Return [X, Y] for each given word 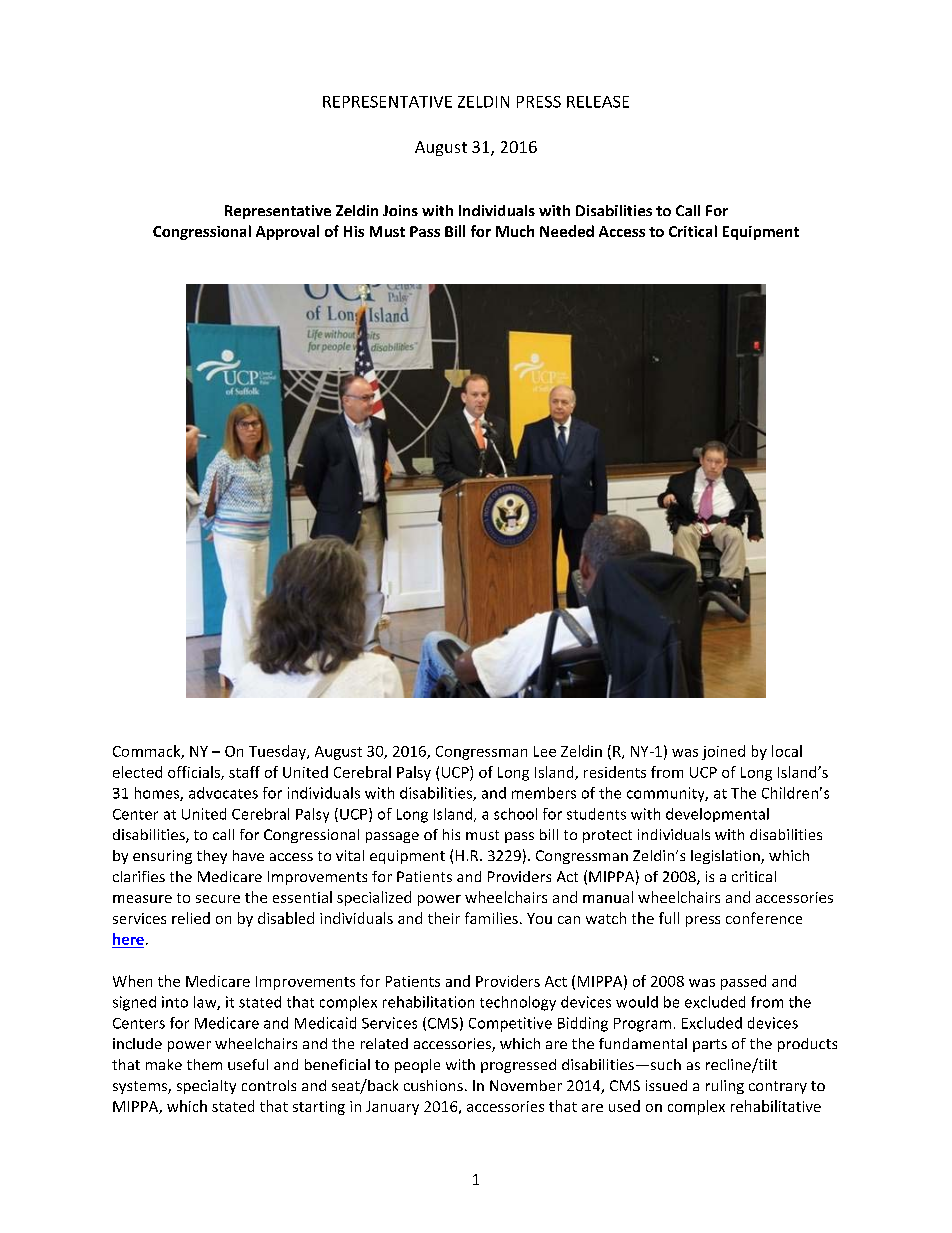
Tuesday [278, 752]
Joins [400, 210]
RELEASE [598, 102]
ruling [725, 1087]
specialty [206, 1087]
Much [515, 231]
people [417, 1066]
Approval [287, 232]
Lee [545, 751]
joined [723, 752]
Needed [567, 231]
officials [195, 773]
